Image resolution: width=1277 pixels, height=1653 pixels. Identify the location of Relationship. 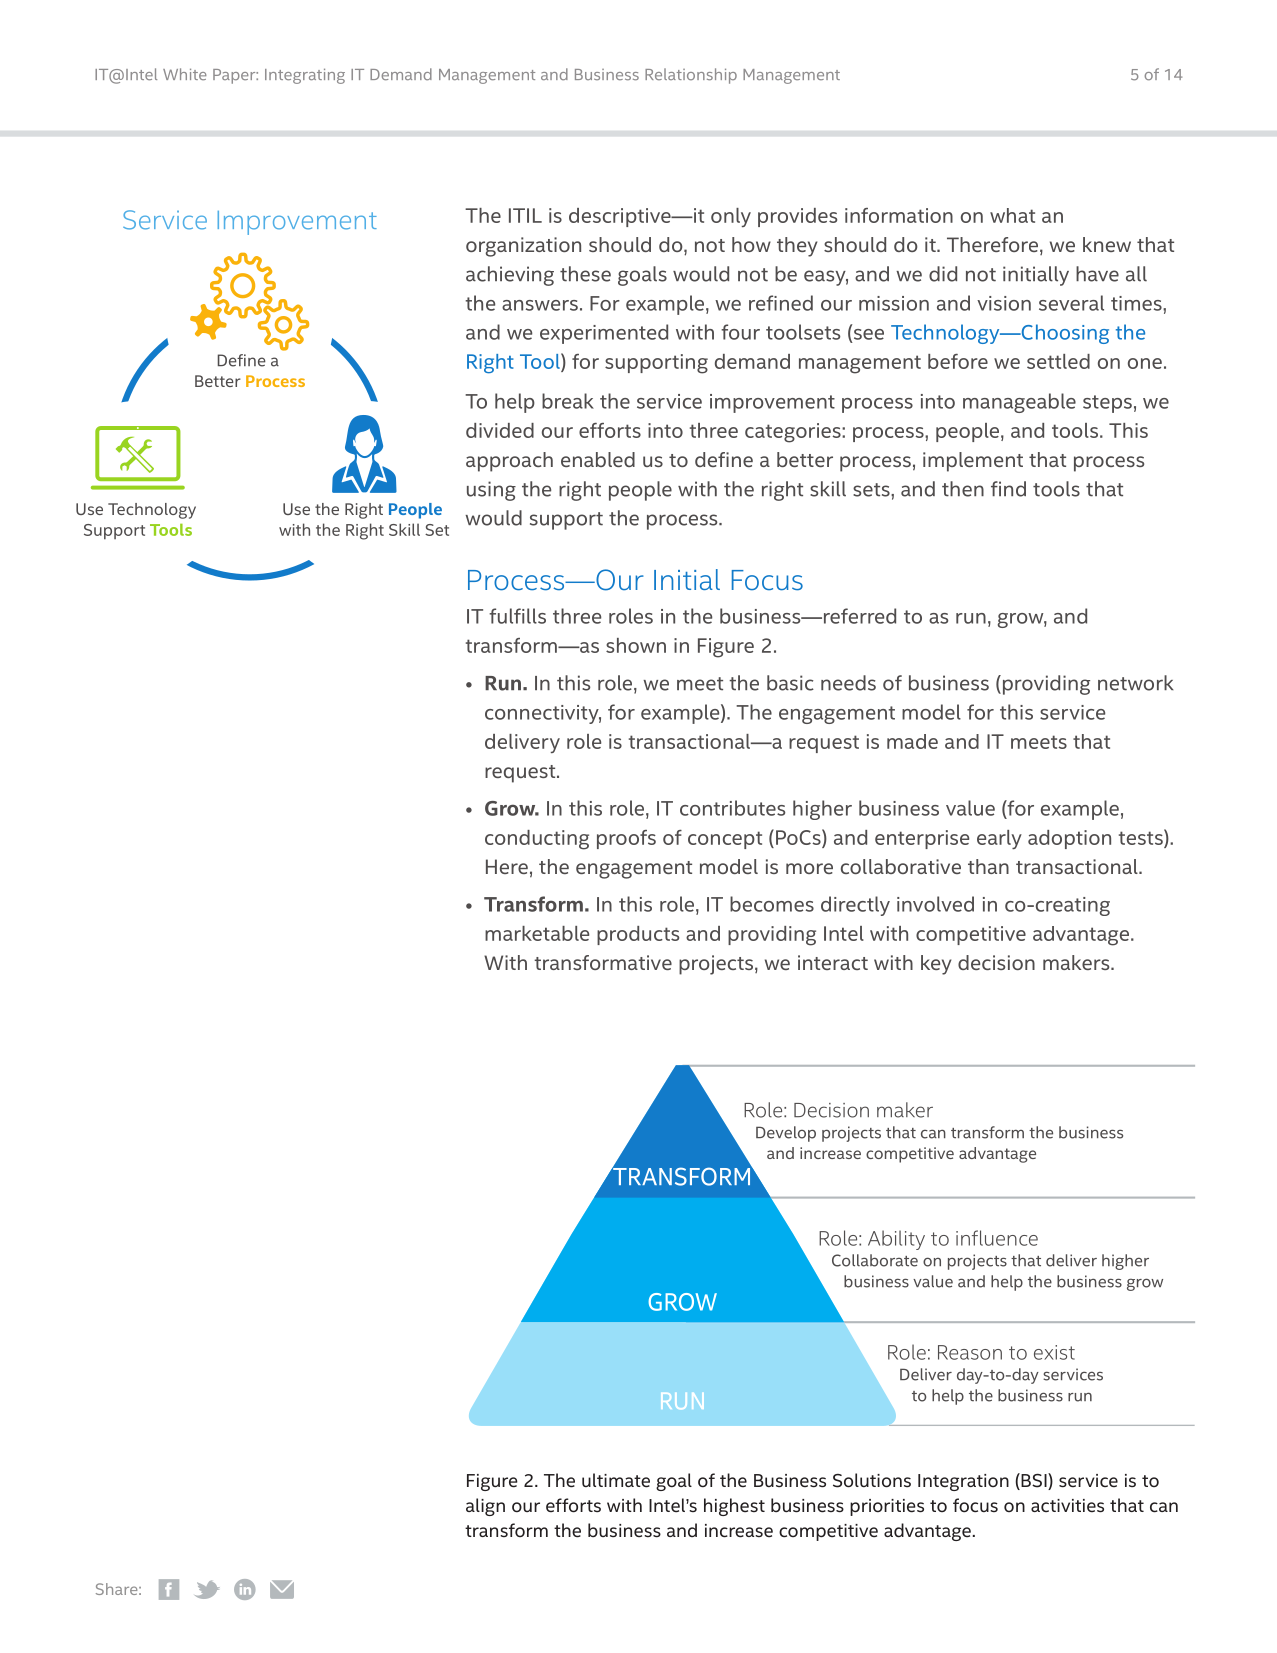
(691, 76).
